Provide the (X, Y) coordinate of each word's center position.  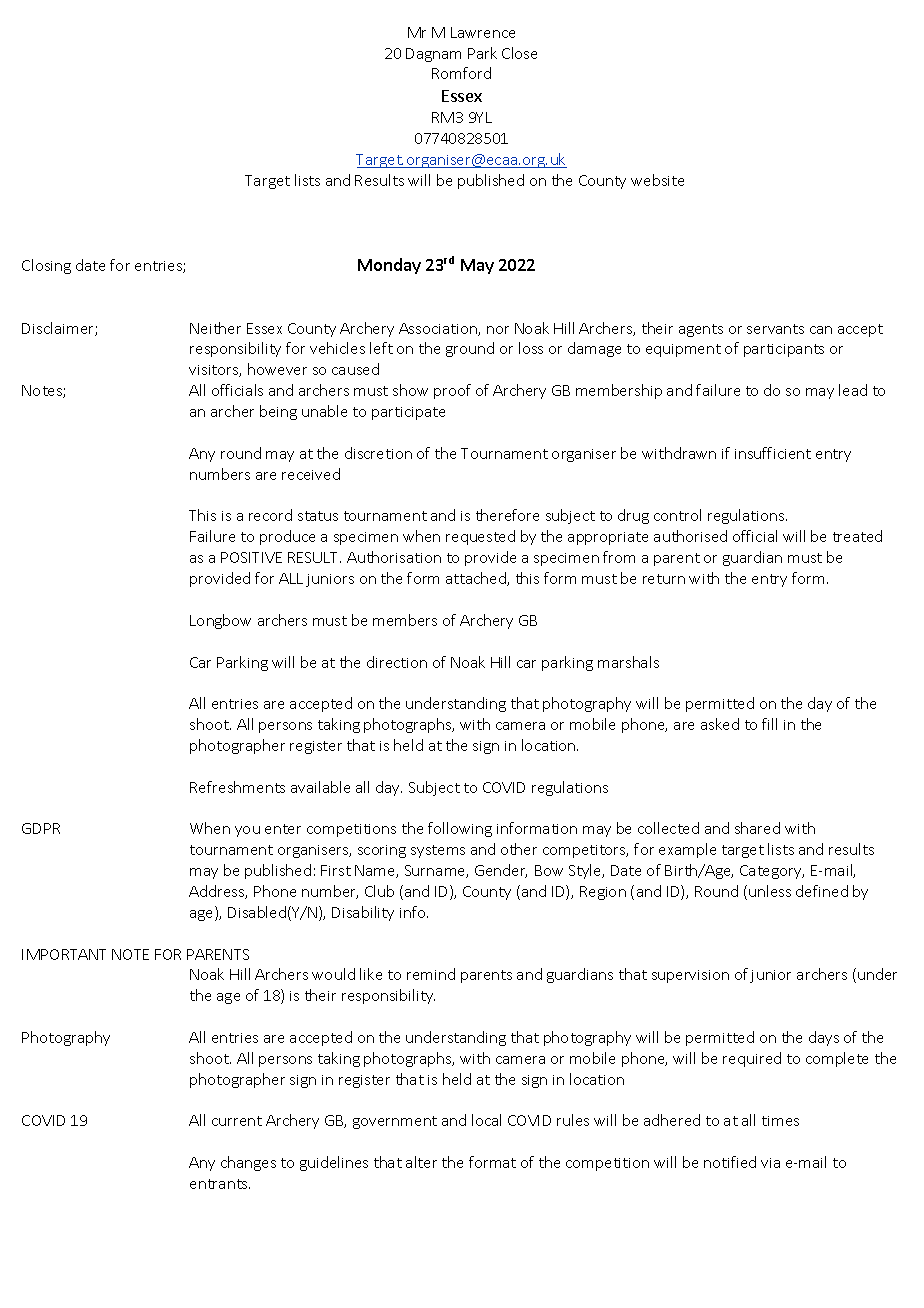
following (460, 829)
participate (408, 413)
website (657, 180)
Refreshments (237, 787)
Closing (46, 266)
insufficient (773, 453)
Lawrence (483, 32)
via (770, 1163)
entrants (220, 1184)
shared (757, 828)
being (278, 412)
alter (421, 1162)
